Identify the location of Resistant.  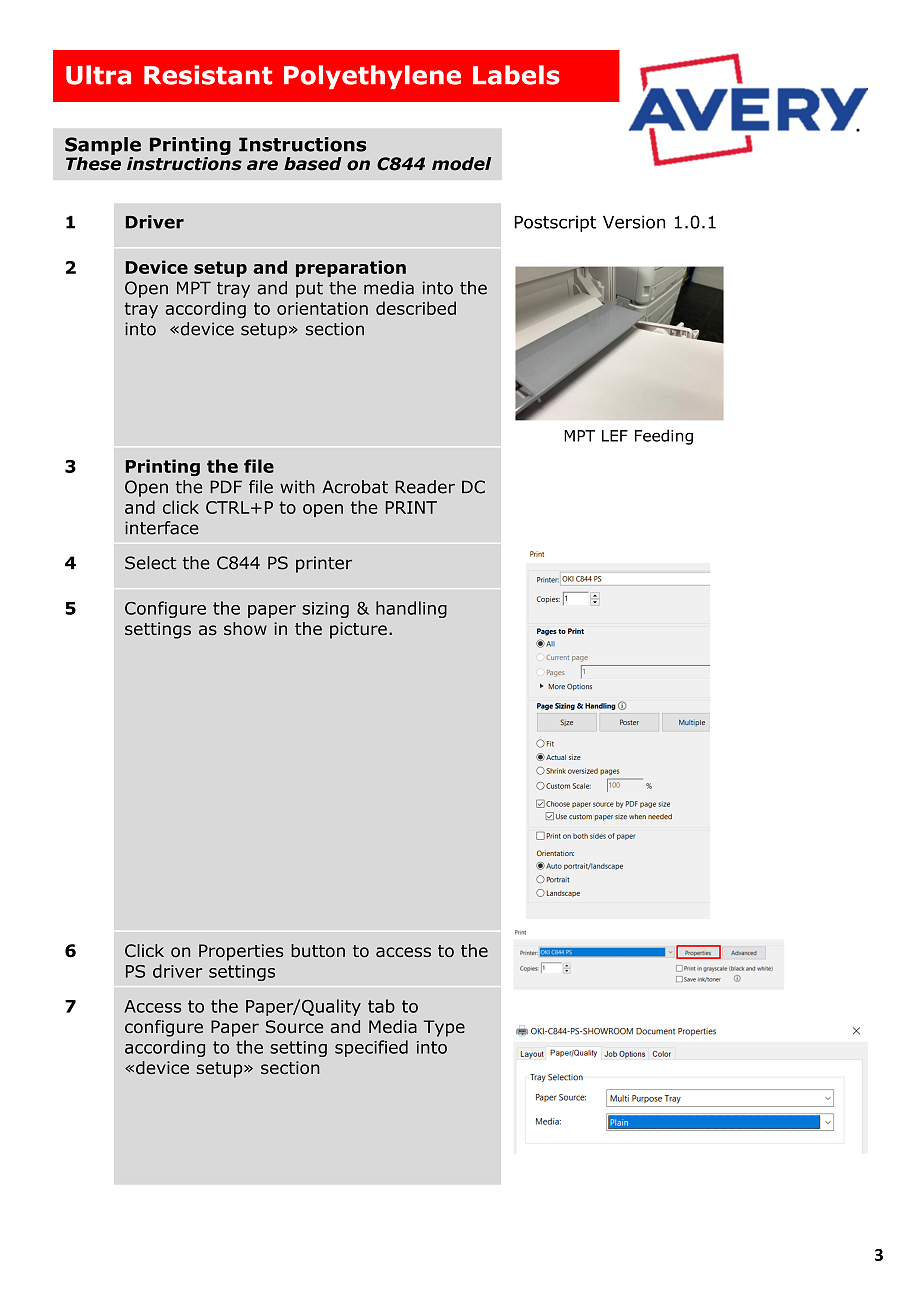
(208, 75).
